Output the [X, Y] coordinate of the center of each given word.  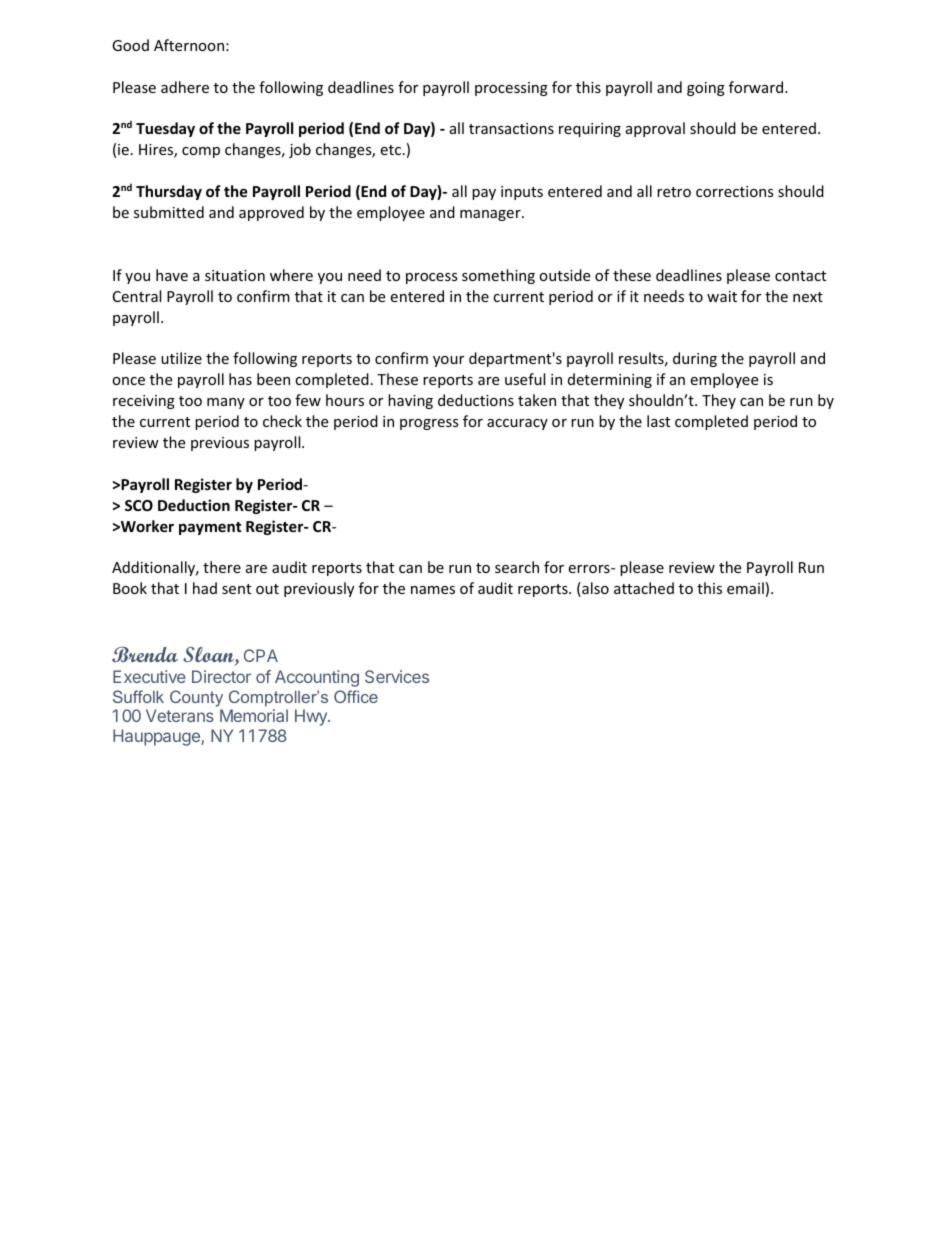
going [706, 89]
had [205, 588]
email [745, 588]
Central [137, 296]
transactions [511, 128]
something [498, 276]
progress [429, 424]
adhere [185, 87]
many [226, 403]
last [658, 421]
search [517, 567]
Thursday [169, 192]
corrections [735, 191]
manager [491, 215]
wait [722, 296]
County [196, 698]
